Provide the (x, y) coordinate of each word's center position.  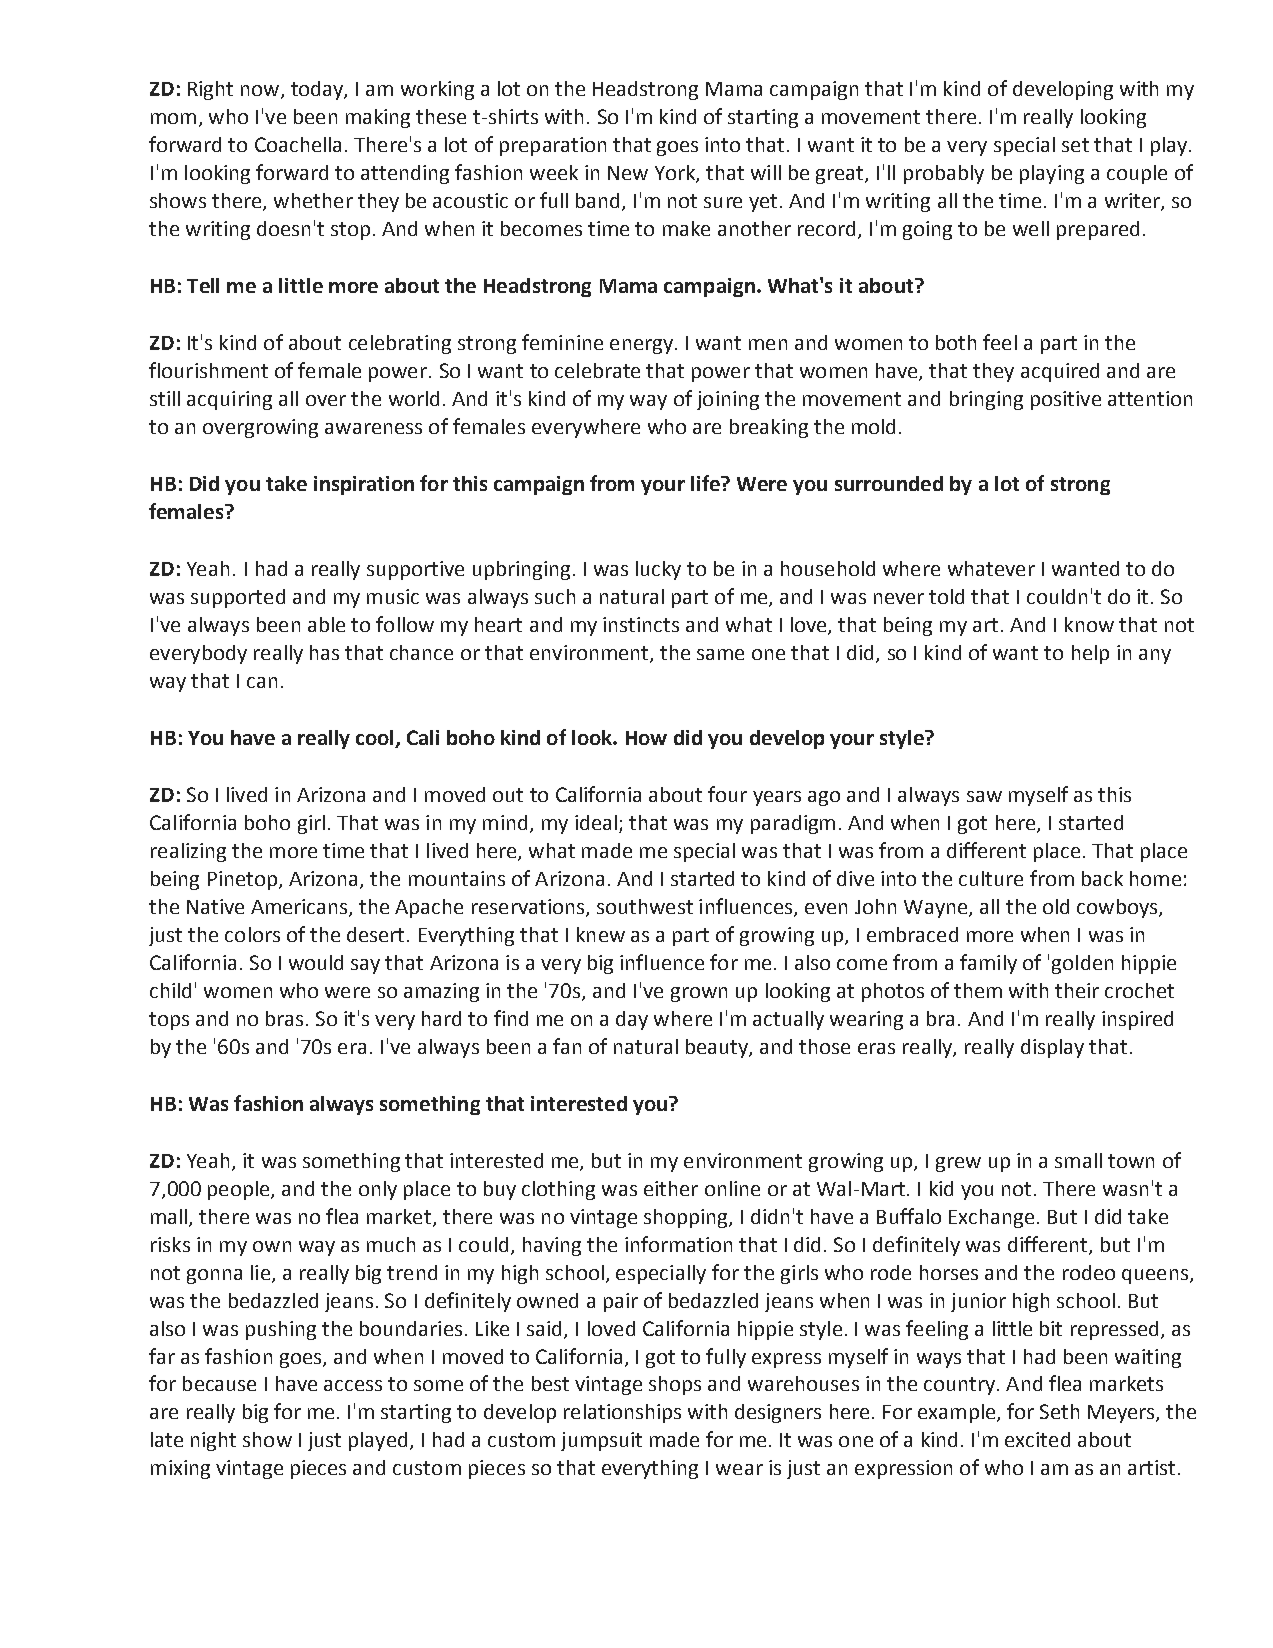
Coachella (298, 144)
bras (284, 1018)
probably (944, 174)
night (213, 1441)
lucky (658, 570)
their (1077, 990)
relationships (622, 1413)
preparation (553, 146)
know (1089, 624)
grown (699, 994)
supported (238, 598)
